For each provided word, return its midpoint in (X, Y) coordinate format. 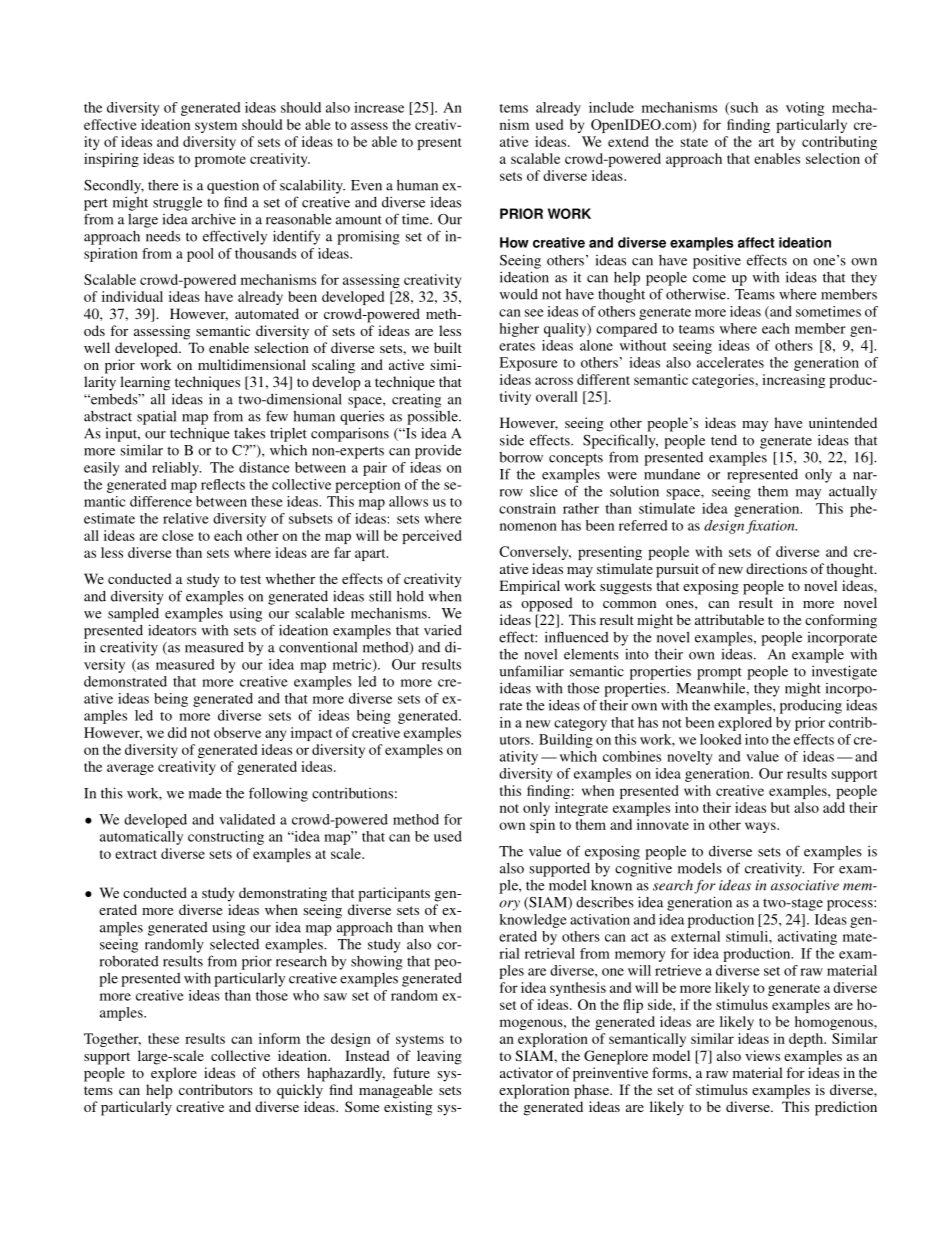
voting (805, 109)
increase (379, 107)
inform (279, 1038)
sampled (133, 615)
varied (443, 630)
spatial (156, 417)
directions (776, 568)
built (448, 347)
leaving (439, 1057)
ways (761, 827)
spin (542, 826)
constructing (226, 838)
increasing (793, 381)
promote (220, 161)
